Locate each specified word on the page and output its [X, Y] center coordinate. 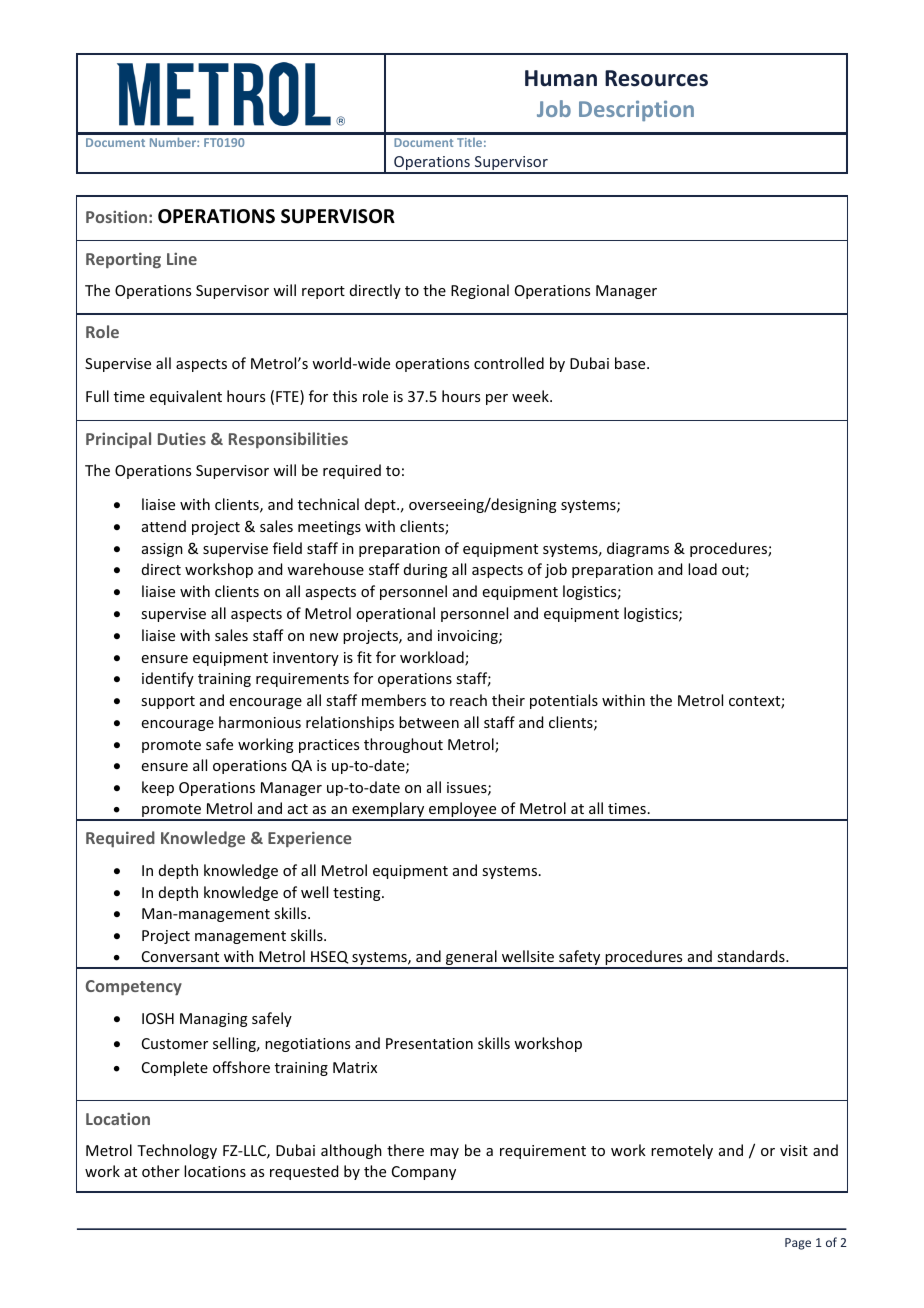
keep [158, 788]
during [426, 570]
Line [182, 258]
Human [561, 78]
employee [463, 811]
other [161, 1171]
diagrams [638, 549]
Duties [182, 439]
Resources [656, 78]
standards [752, 956]
